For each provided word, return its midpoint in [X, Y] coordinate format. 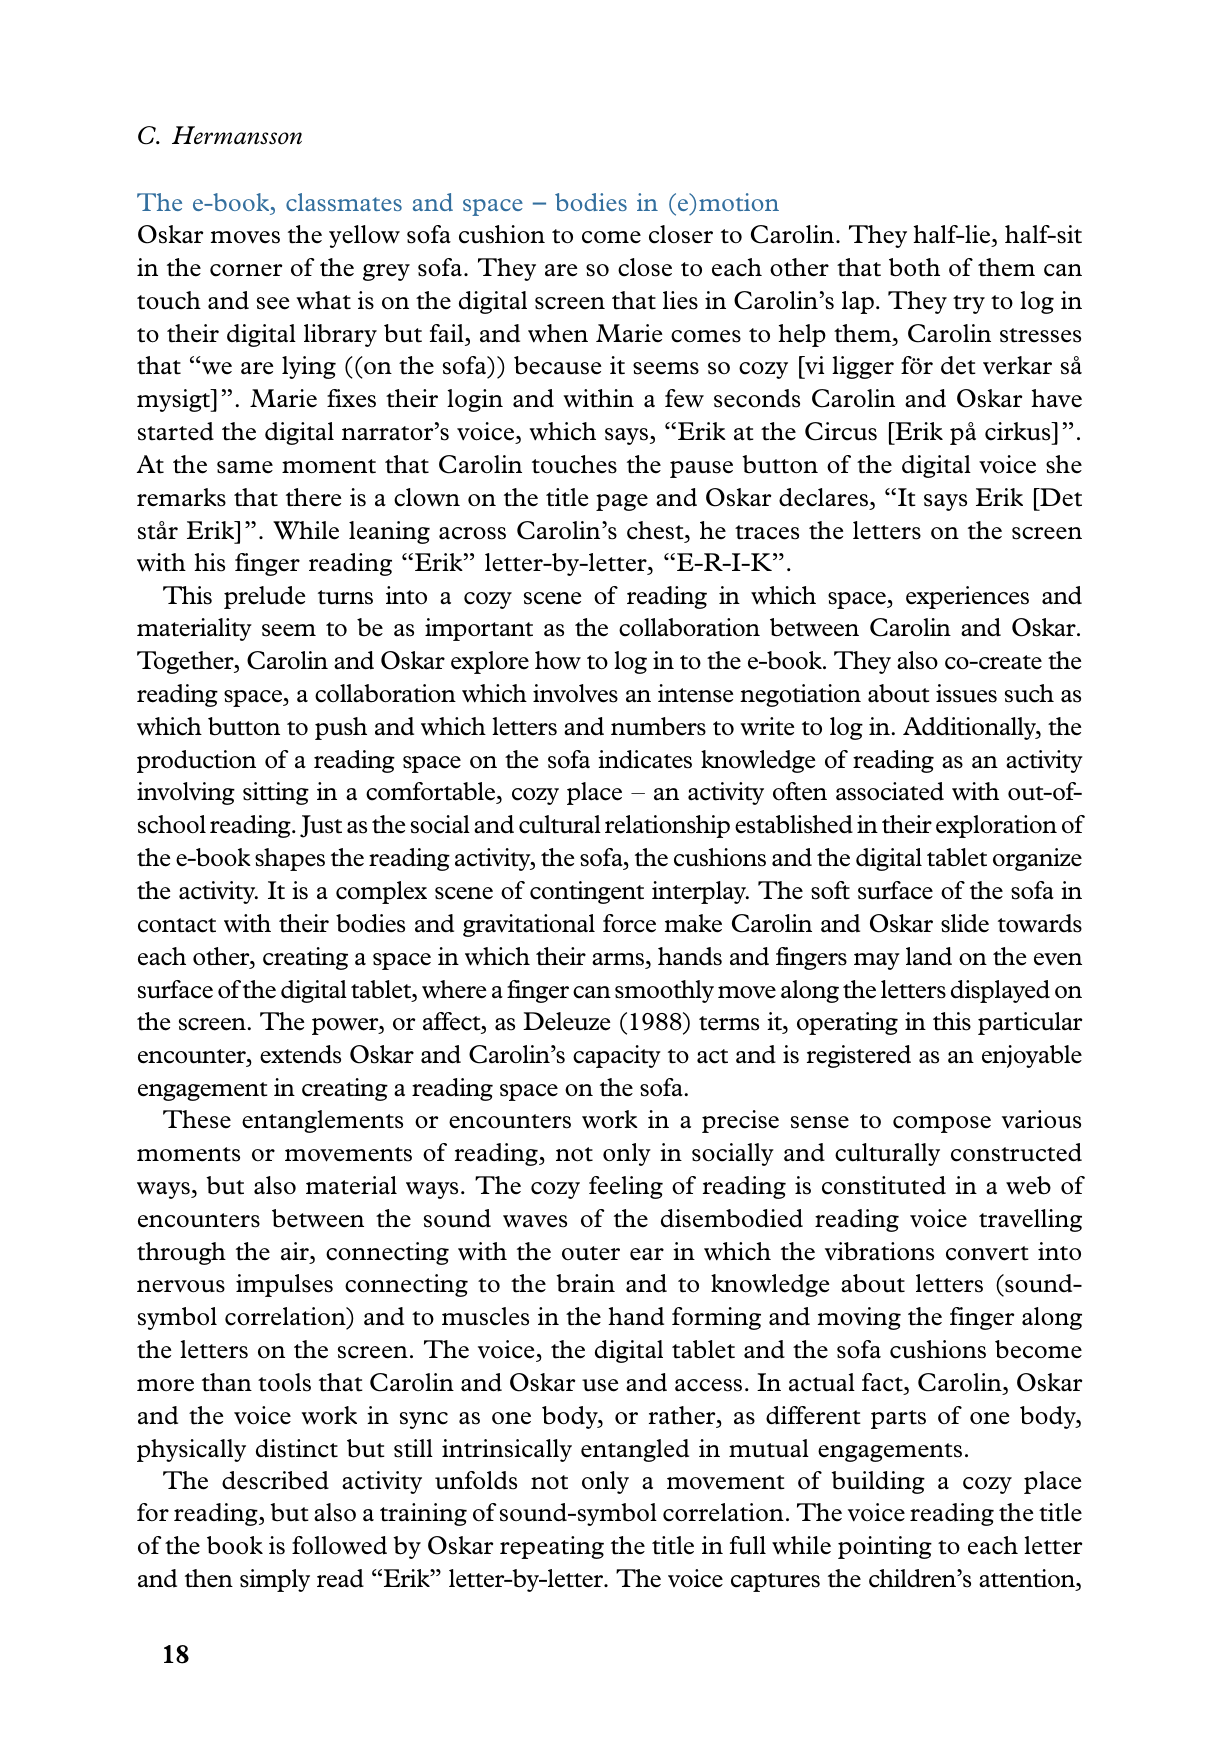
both [914, 267]
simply [275, 1580]
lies [680, 300]
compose [942, 1124]
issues [966, 693]
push [341, 728]
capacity [617, 1056]
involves [575, 693]
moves [245, 237]
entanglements [322, 1121]
